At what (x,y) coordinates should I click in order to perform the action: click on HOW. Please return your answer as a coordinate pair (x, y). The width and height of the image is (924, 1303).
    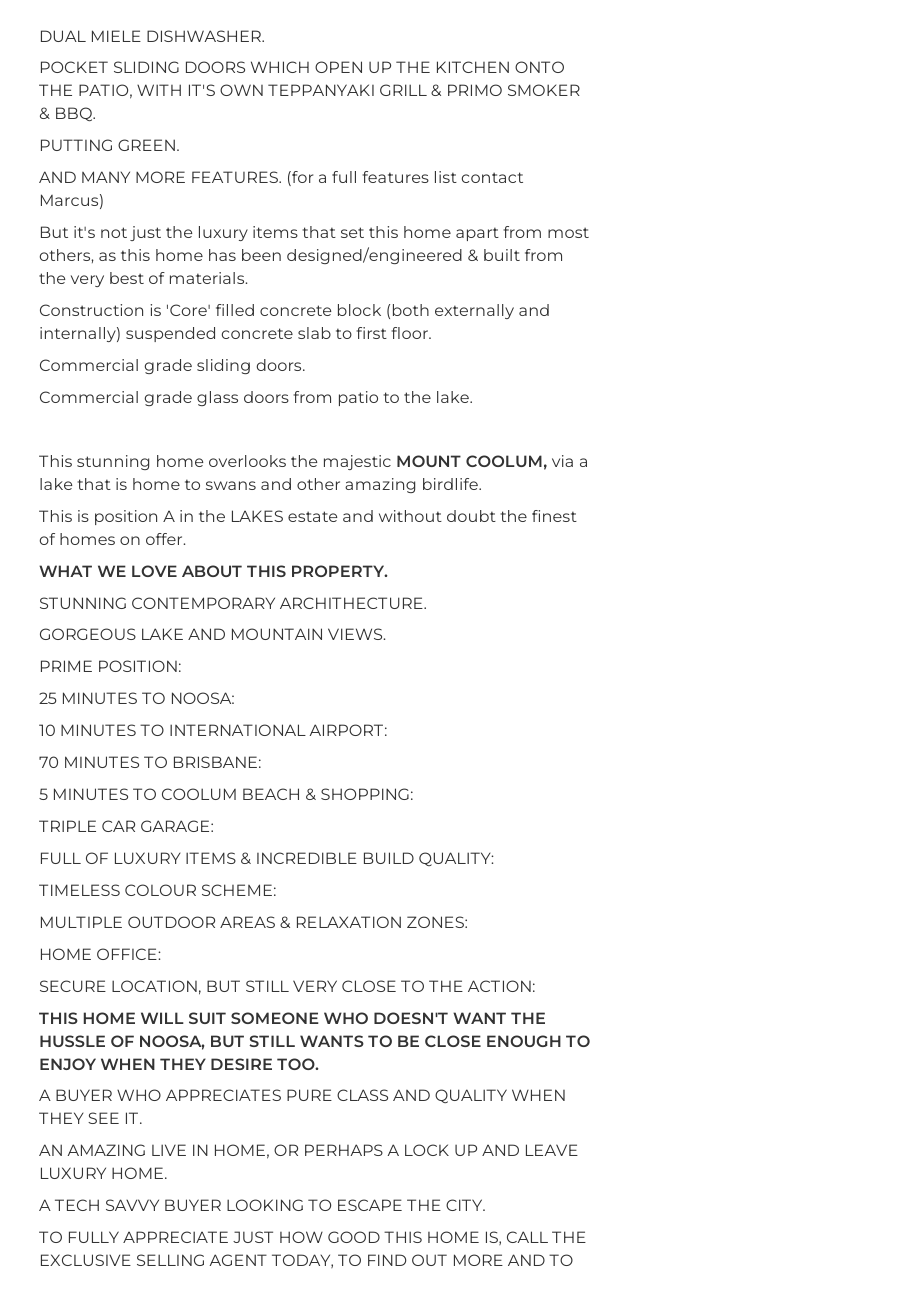
    Looking at the image, I should click on (301, 1237).
